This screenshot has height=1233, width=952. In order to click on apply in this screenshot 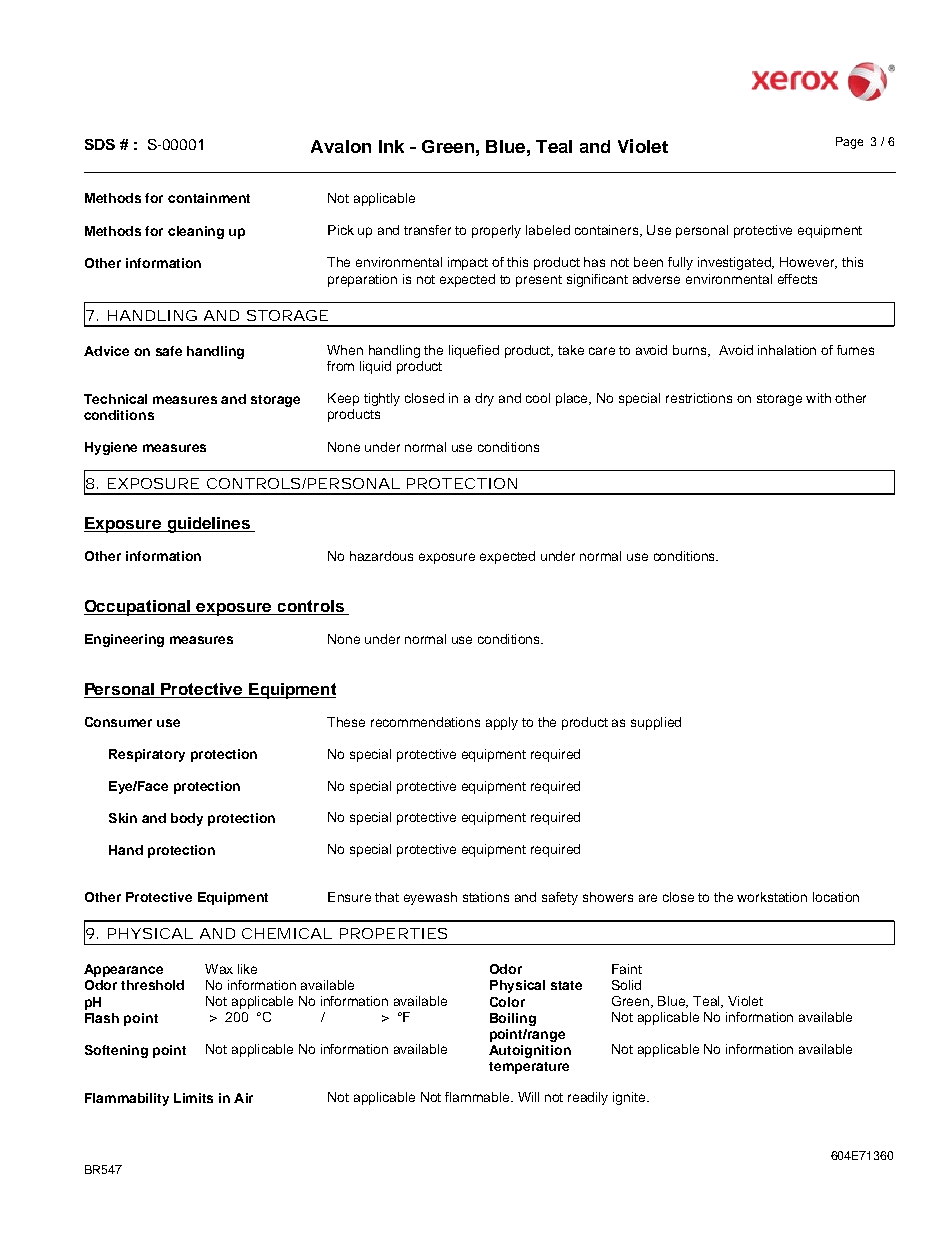, I will do `click(502, 723)`.
